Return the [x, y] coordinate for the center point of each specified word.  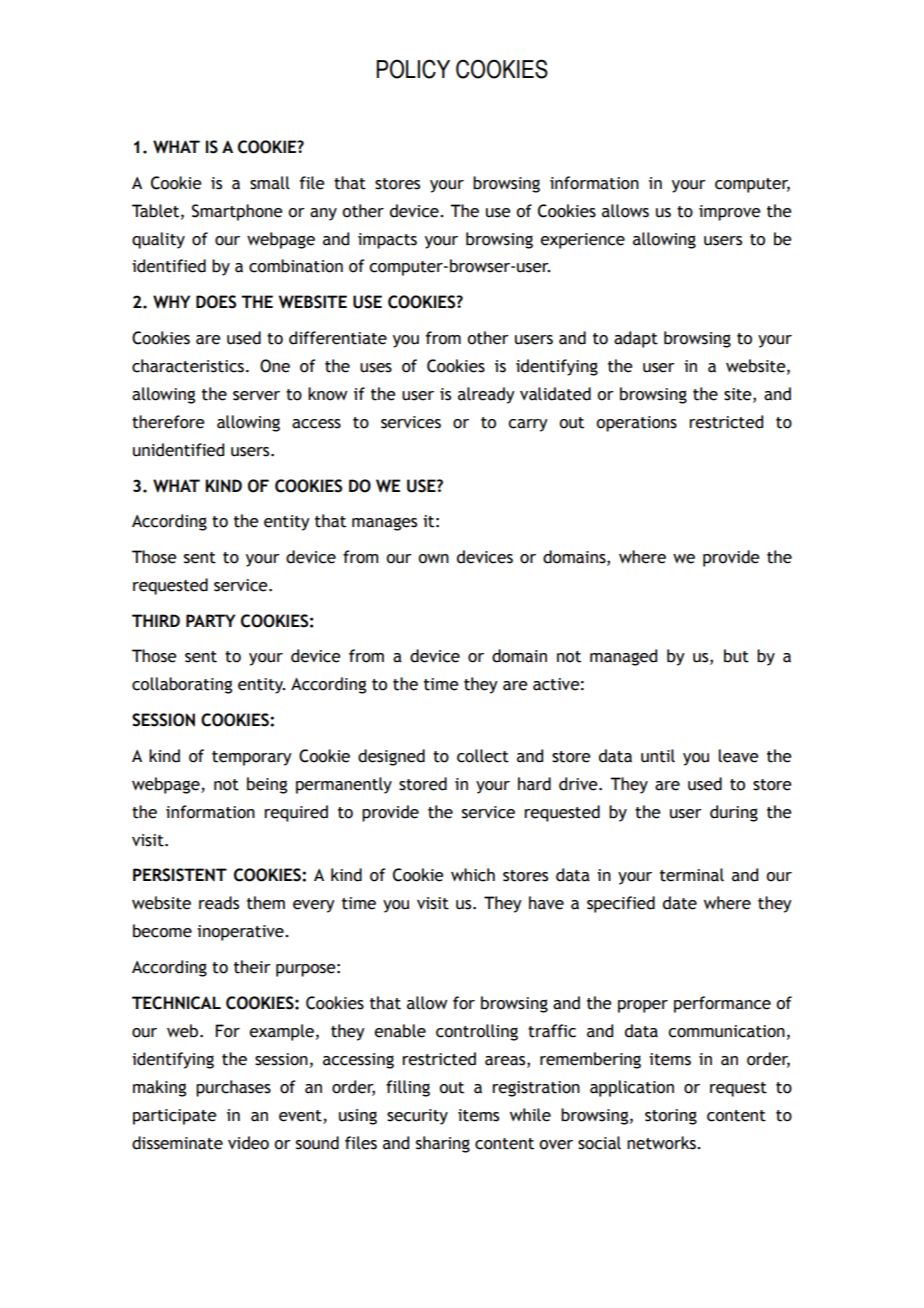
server [256, 396]
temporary [252, 758]
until [658, 756]
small [270, 183]
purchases [233, 1088]
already [486, 395]
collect [483, 756]
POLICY [413, 69]
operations [636, 424]
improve [730, 213]
